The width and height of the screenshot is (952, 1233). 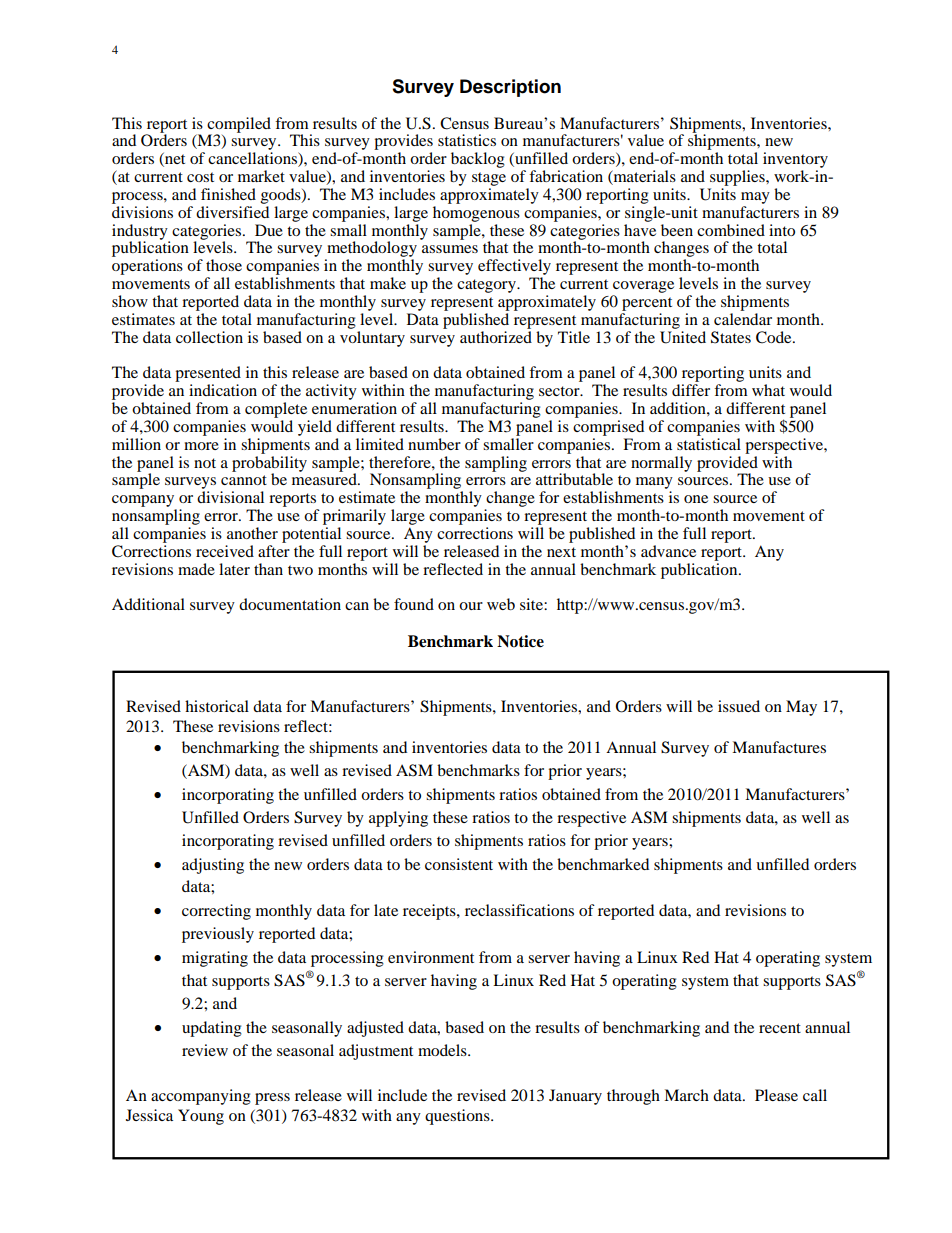 What do you see at coordinates (213, 866) in the screenshot?
I see `adjusting` at bounding box center [213, 866].
